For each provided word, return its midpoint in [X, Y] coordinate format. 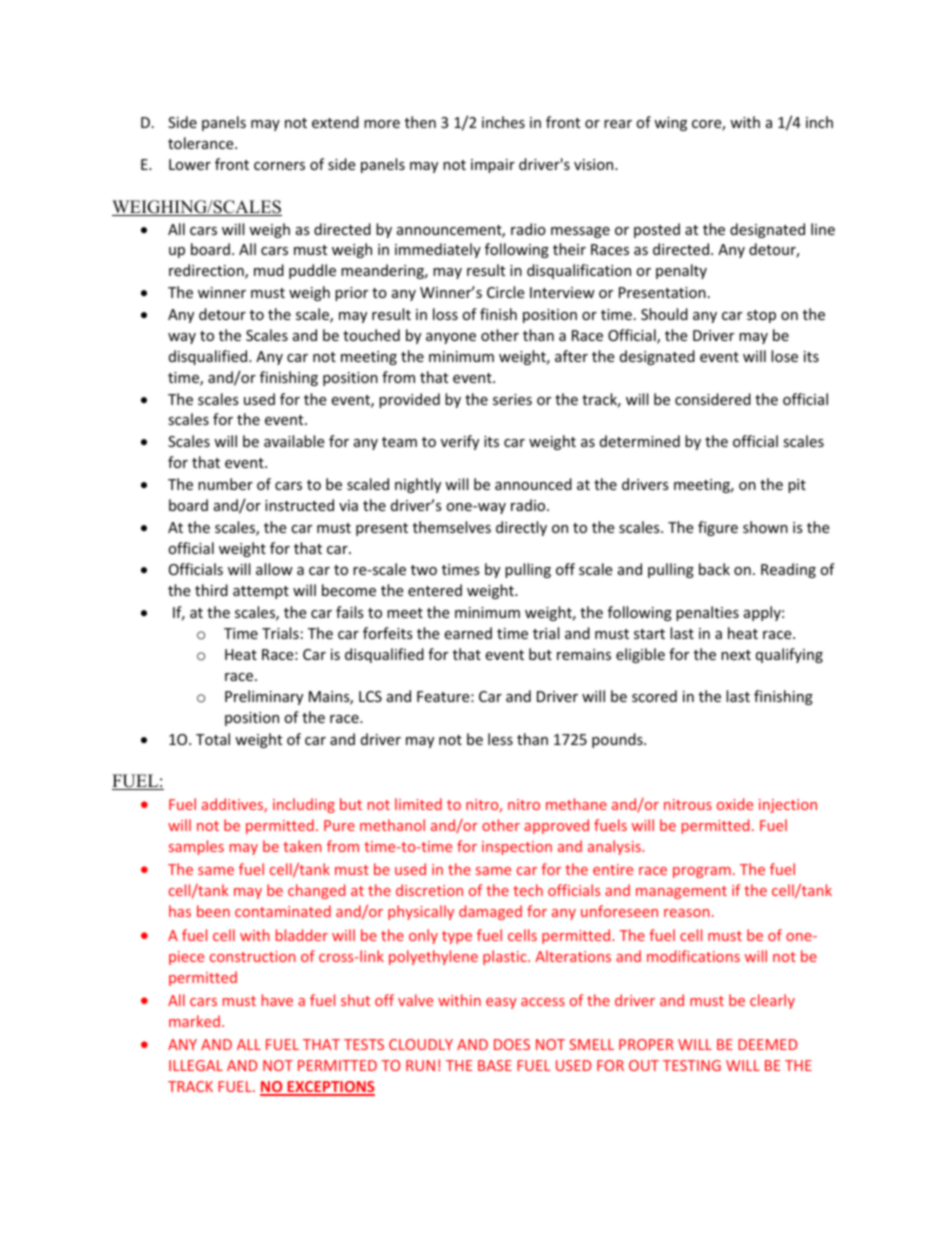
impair [493, 166]
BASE [495, 1065]
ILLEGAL [196, 1065]
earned [468, 633]
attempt [261, 592]
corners [279, 166]
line [823, 229]
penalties [707, 613]
